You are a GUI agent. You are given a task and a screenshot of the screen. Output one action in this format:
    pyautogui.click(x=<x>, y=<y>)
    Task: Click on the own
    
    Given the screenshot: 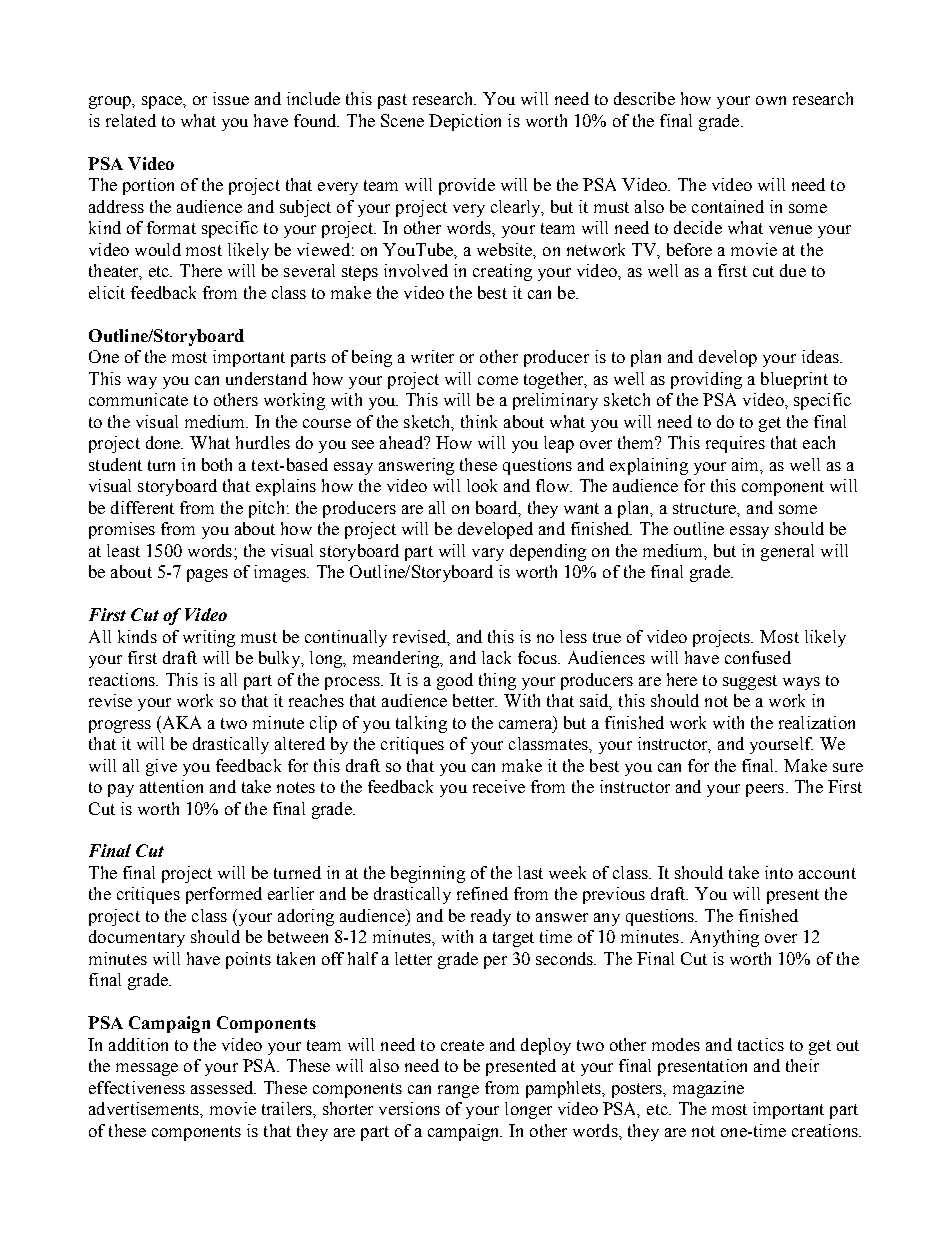 What is the action you would take?
    pyautogui.click(x=771, y=100)
